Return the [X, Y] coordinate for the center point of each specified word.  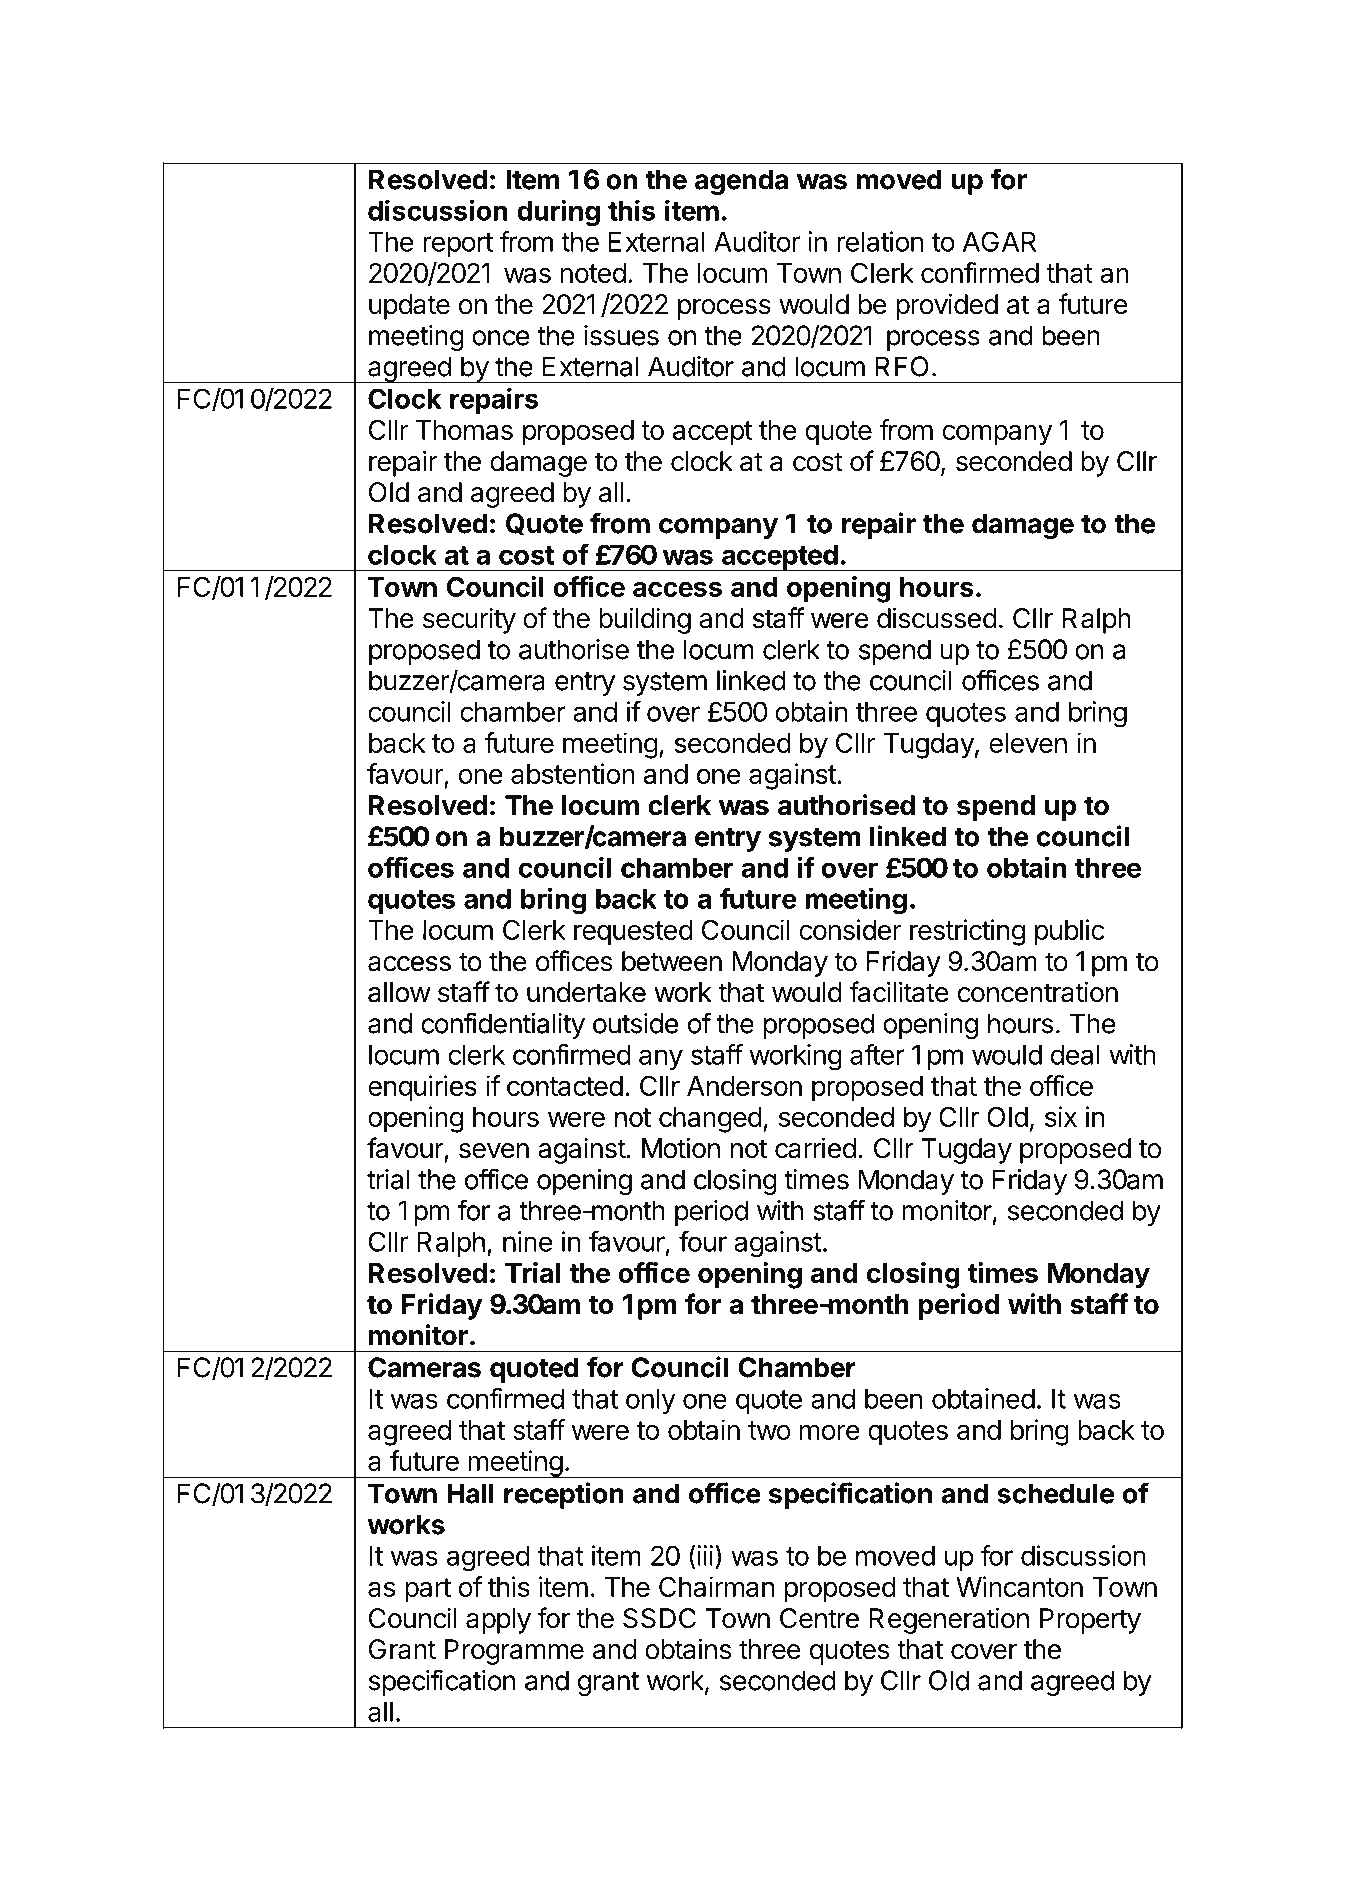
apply [498, 1621]
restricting [967, 932]
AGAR [999, 241]
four [703, 1241]
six [1061, 1116]
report [458, 245]
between [672, 961]
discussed [937, 618]
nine [528, 1241]
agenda [741, 182]
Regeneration [949, 1620]
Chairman [716, 1586]
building [645, 620]
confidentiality [503, 1025]
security [469, 620]
